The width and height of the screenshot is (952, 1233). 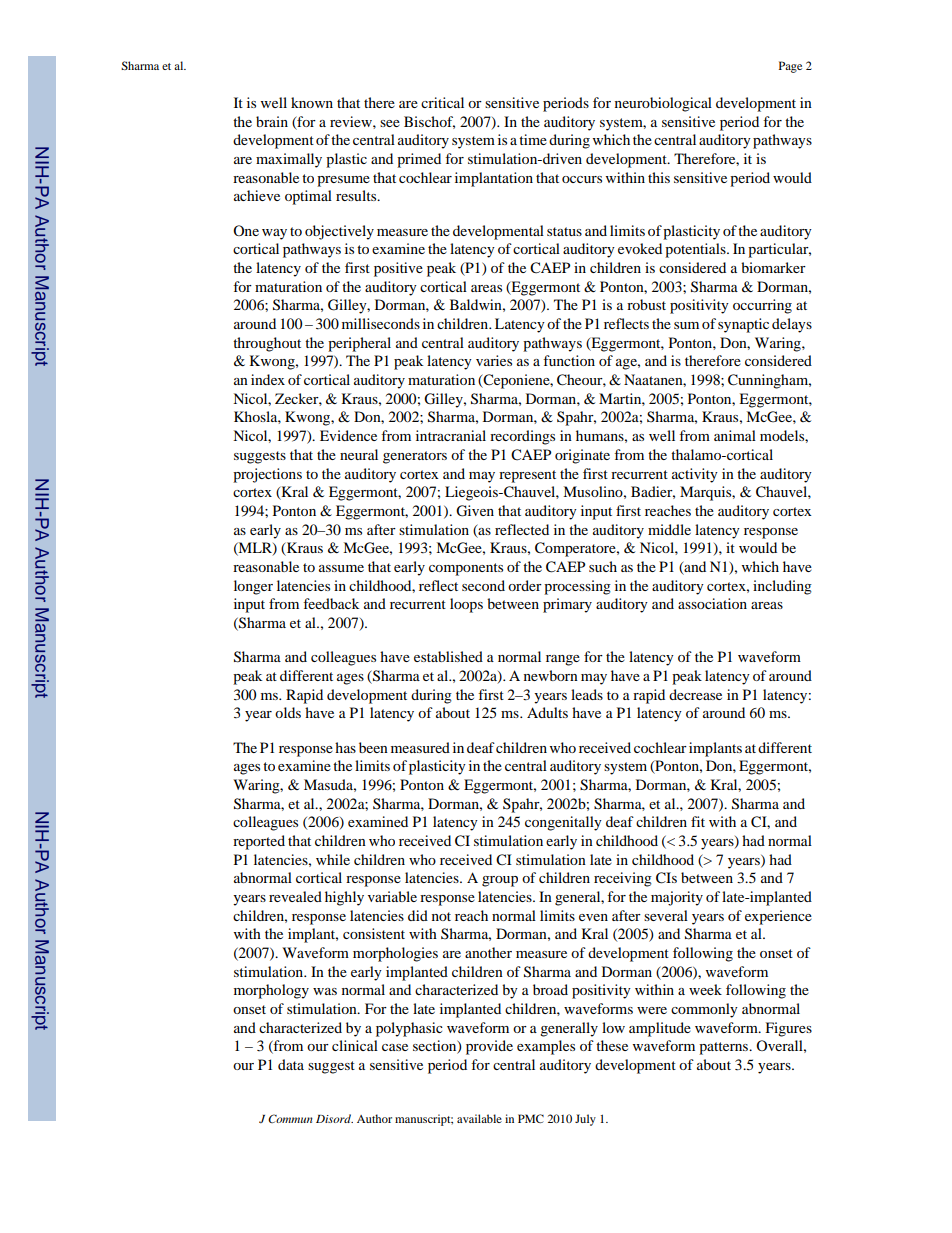 What do you see at coordinates (522, 437) in the screenshot?
I see `recordings` at bounding box center [522, 437].
